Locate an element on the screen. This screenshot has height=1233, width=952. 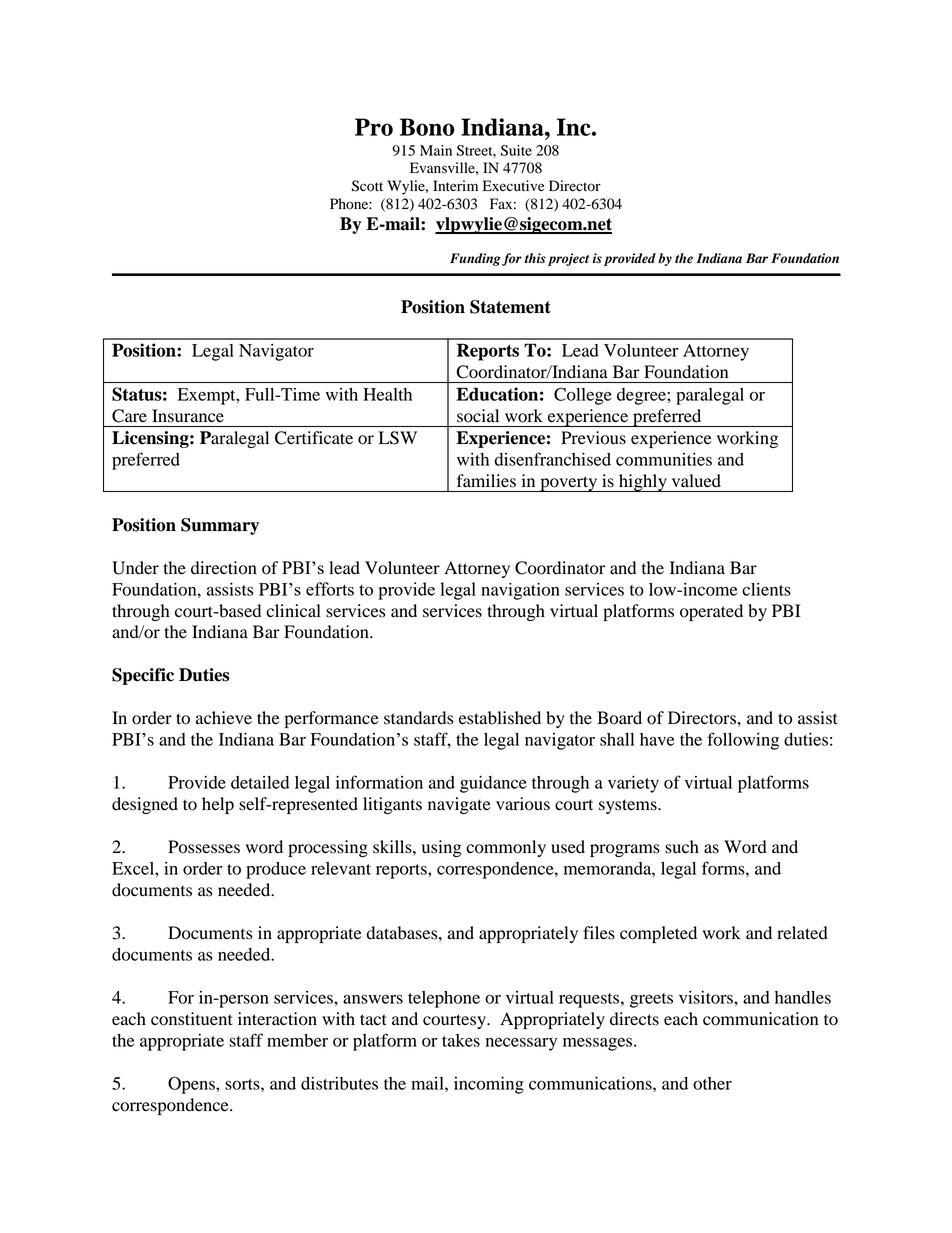
takes is located at coordinates (461, 1040).
